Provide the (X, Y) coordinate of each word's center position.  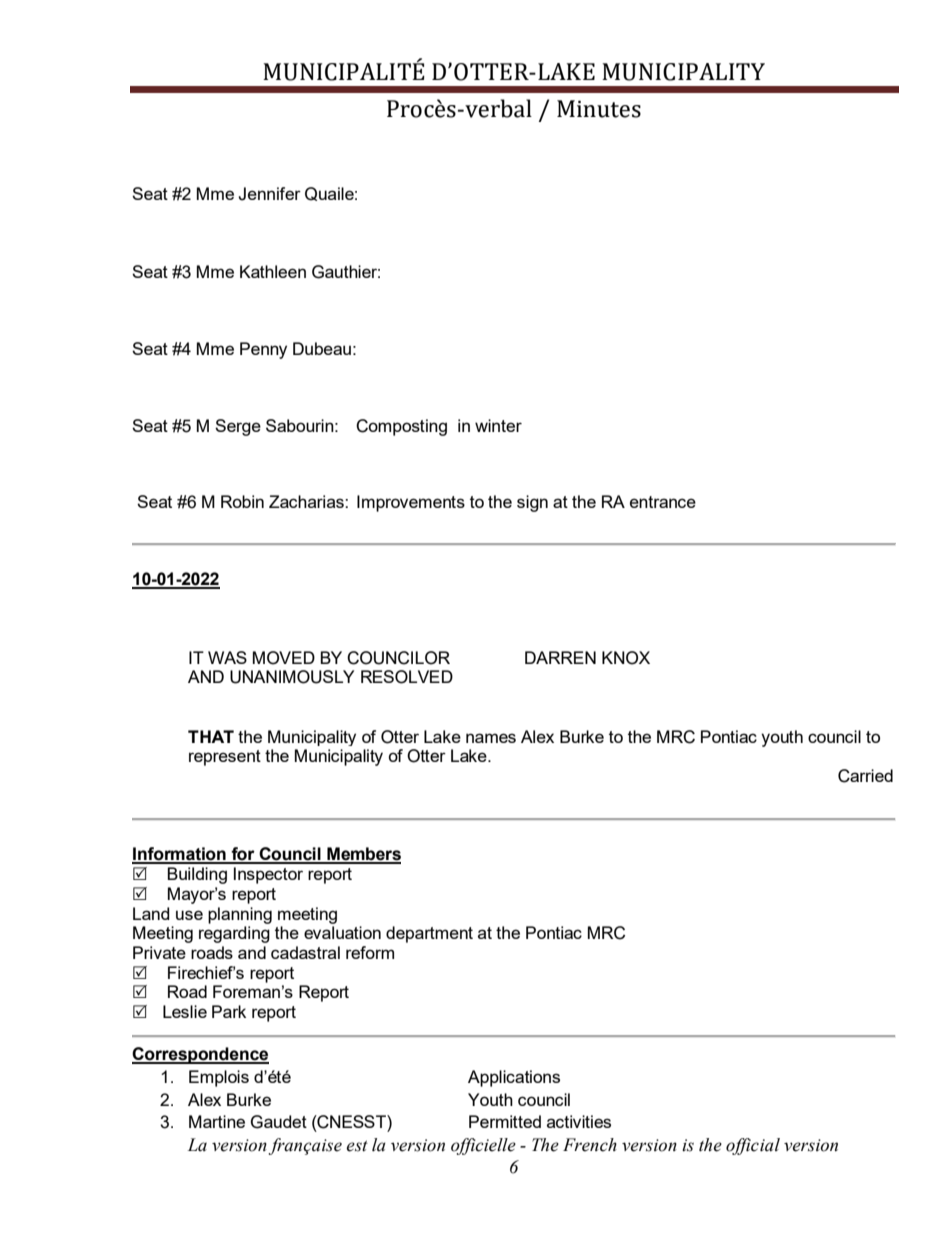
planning (240, 915)
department (429, 934)
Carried (865, 776)
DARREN (560, 657)
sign (532, 503)
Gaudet (279, 1122)
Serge (238, 427)
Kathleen (273, 271)
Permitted (505, 1121)
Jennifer (269, 194)
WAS (227, 657)
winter (498, 425)
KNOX (626, 658)
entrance (663, 502)
